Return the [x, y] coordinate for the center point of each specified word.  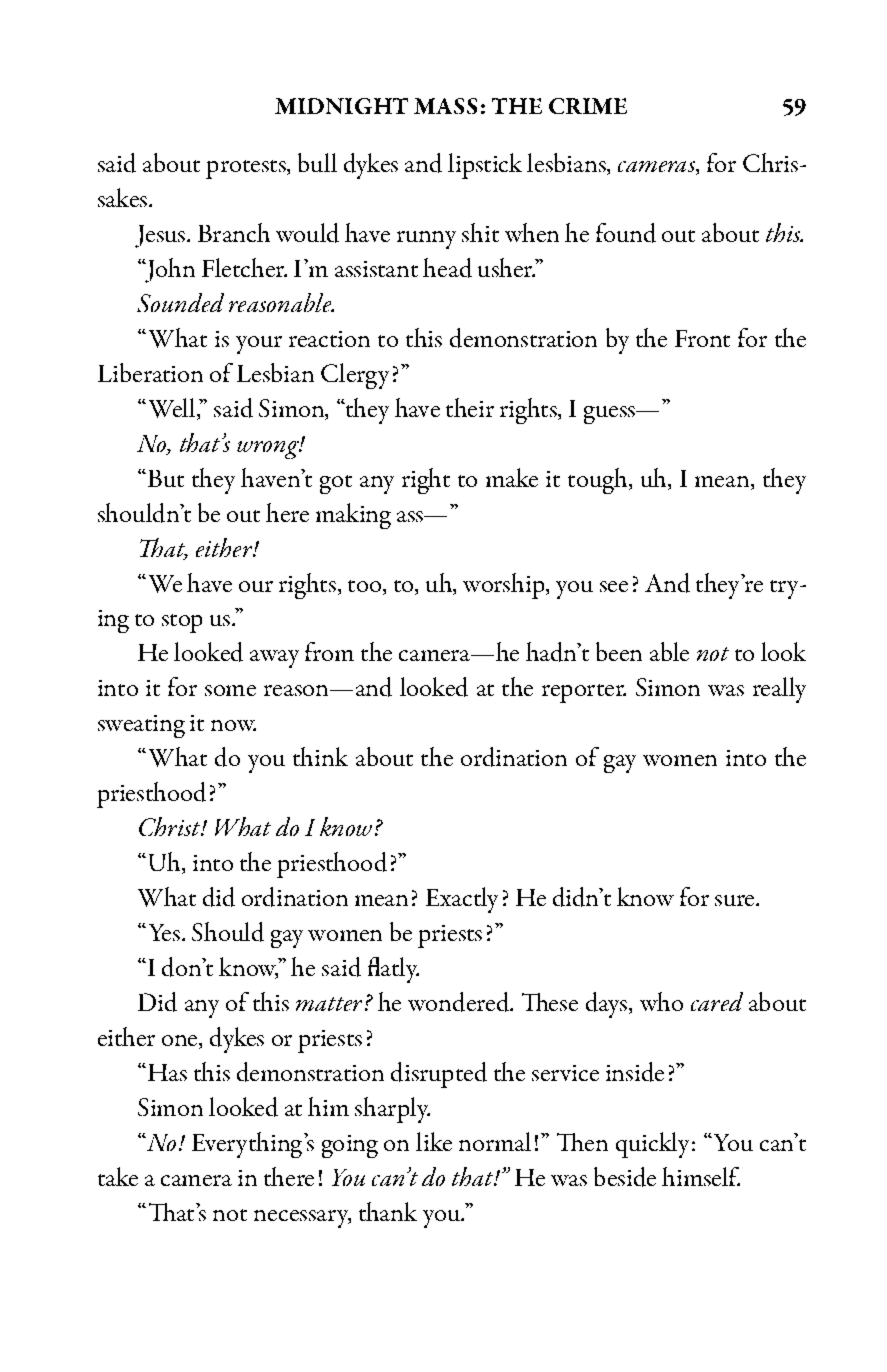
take [118, 1176]
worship [505, 586]
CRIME [588, 106]
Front [702, 338]
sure [736, 900]
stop [182, 623]
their [470, 407]
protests [247, 169]
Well [173, 409]
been [619, 651]
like [434, 1141]
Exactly [462, 900]
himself [701, 1176]
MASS [445, 106]
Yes [162, 932]
